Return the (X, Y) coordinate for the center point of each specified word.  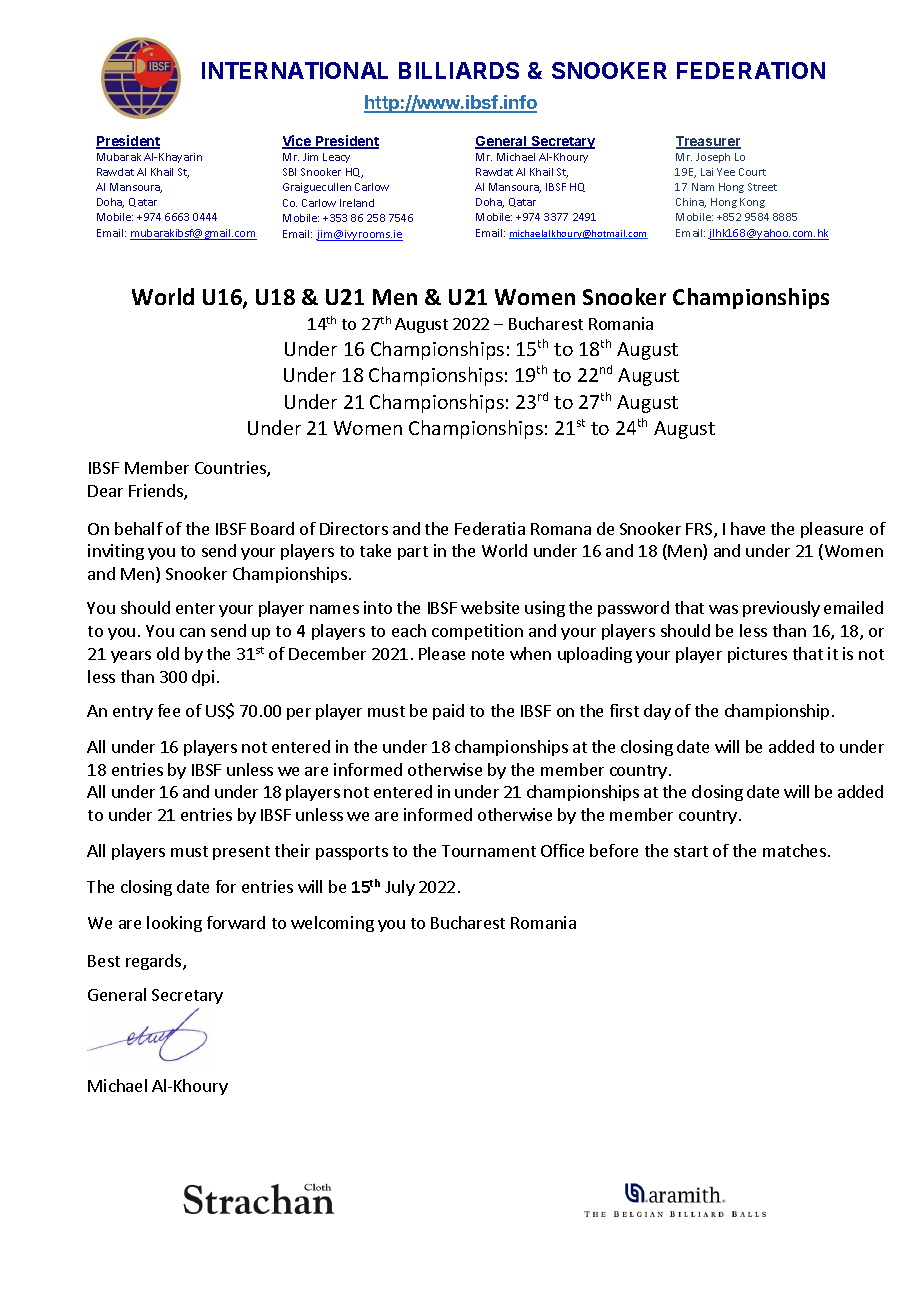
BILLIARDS (459, 70)
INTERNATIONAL (295, 70)
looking (174, 924)
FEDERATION (751, 70)
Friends (157, 492)
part (413, 553)
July (400, 888)
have (748, 528)
